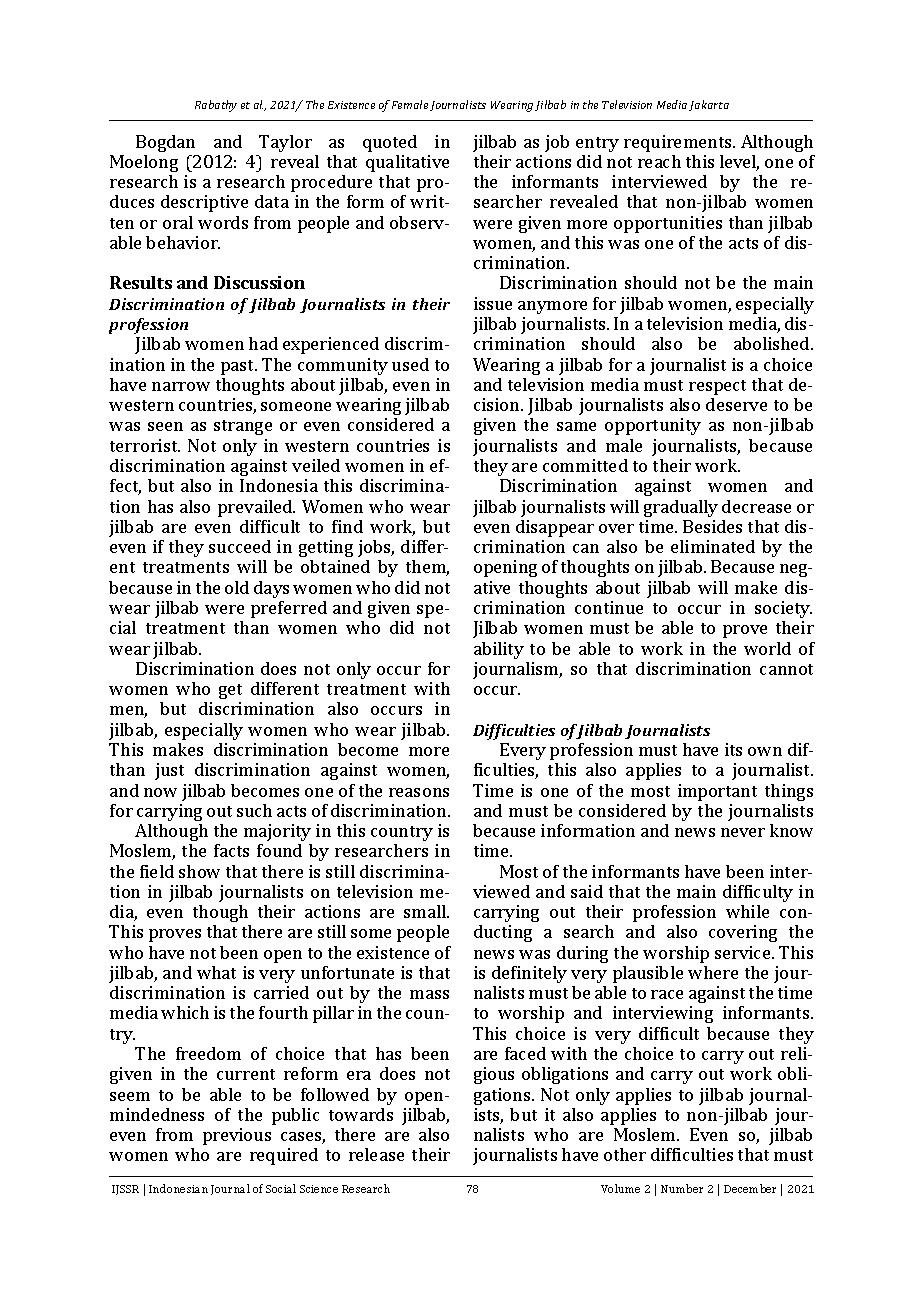 This document has width=924, height=1308. I want to click on such, so click(254, 810).
